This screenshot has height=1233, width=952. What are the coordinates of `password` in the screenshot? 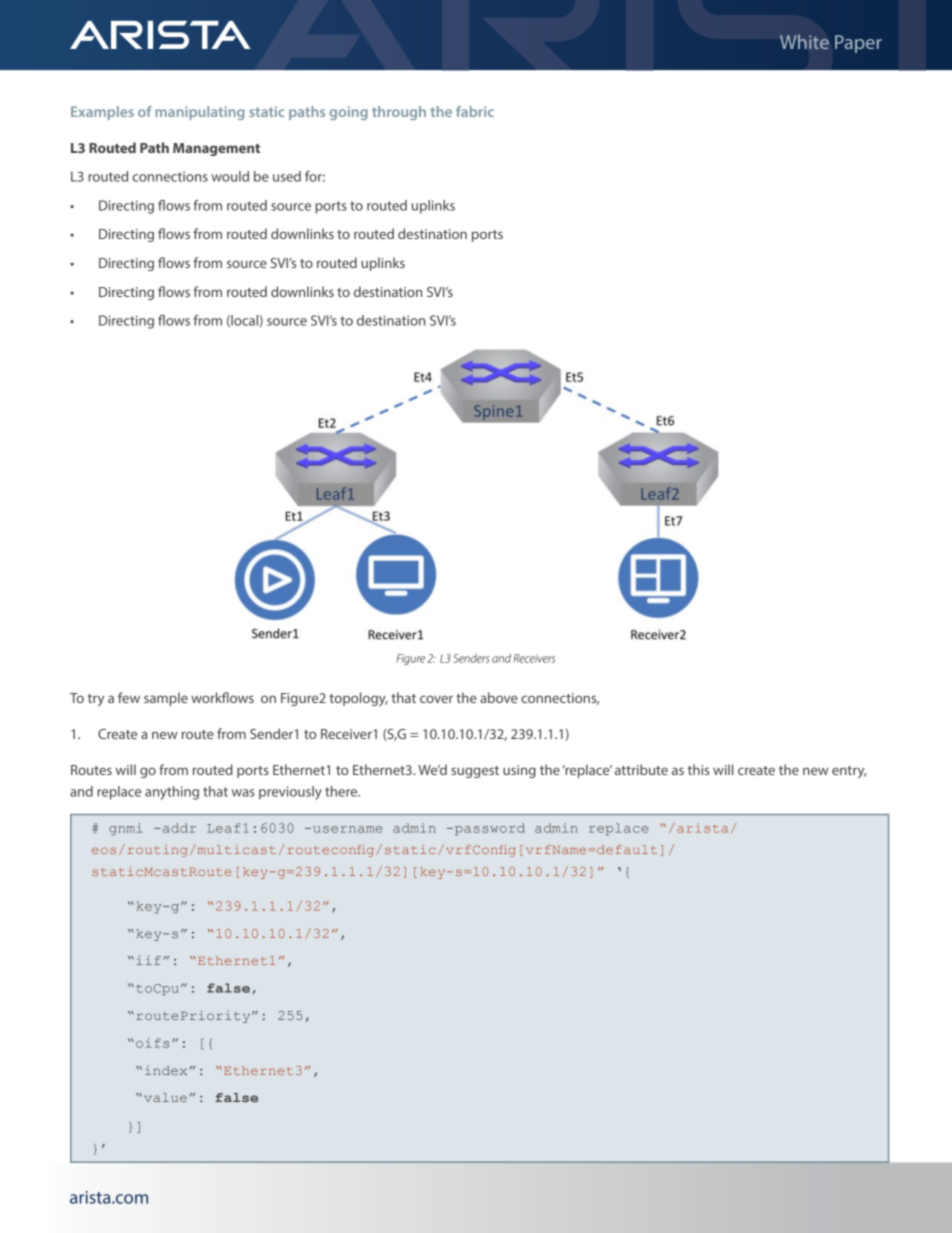 It's located at (488, 829).
